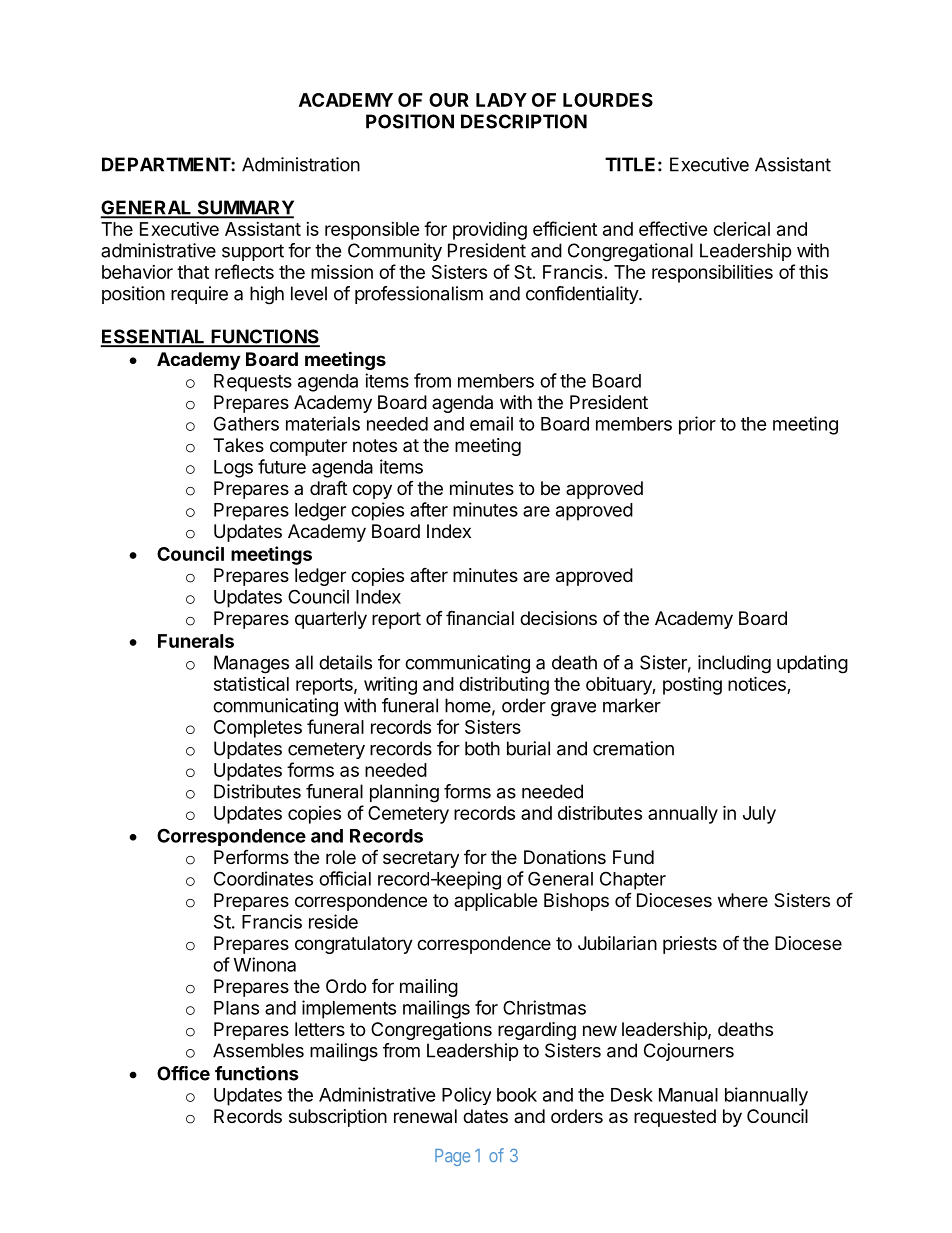 The height and width of the page is (1233, 952). I want to click on Administration, so click(301, 164).
